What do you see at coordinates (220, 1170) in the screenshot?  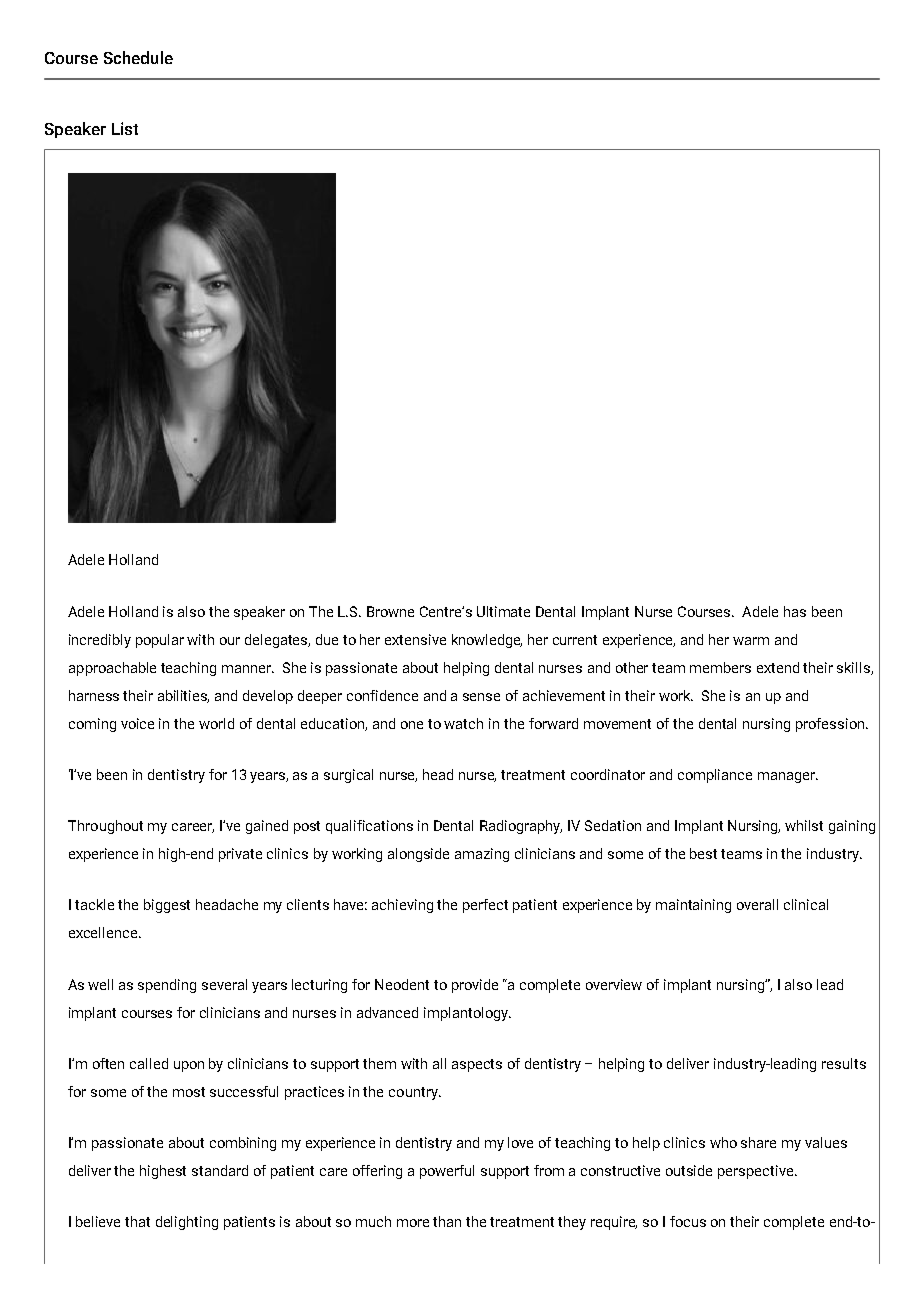 I see `standard` at bounding box center [220, 1170].
